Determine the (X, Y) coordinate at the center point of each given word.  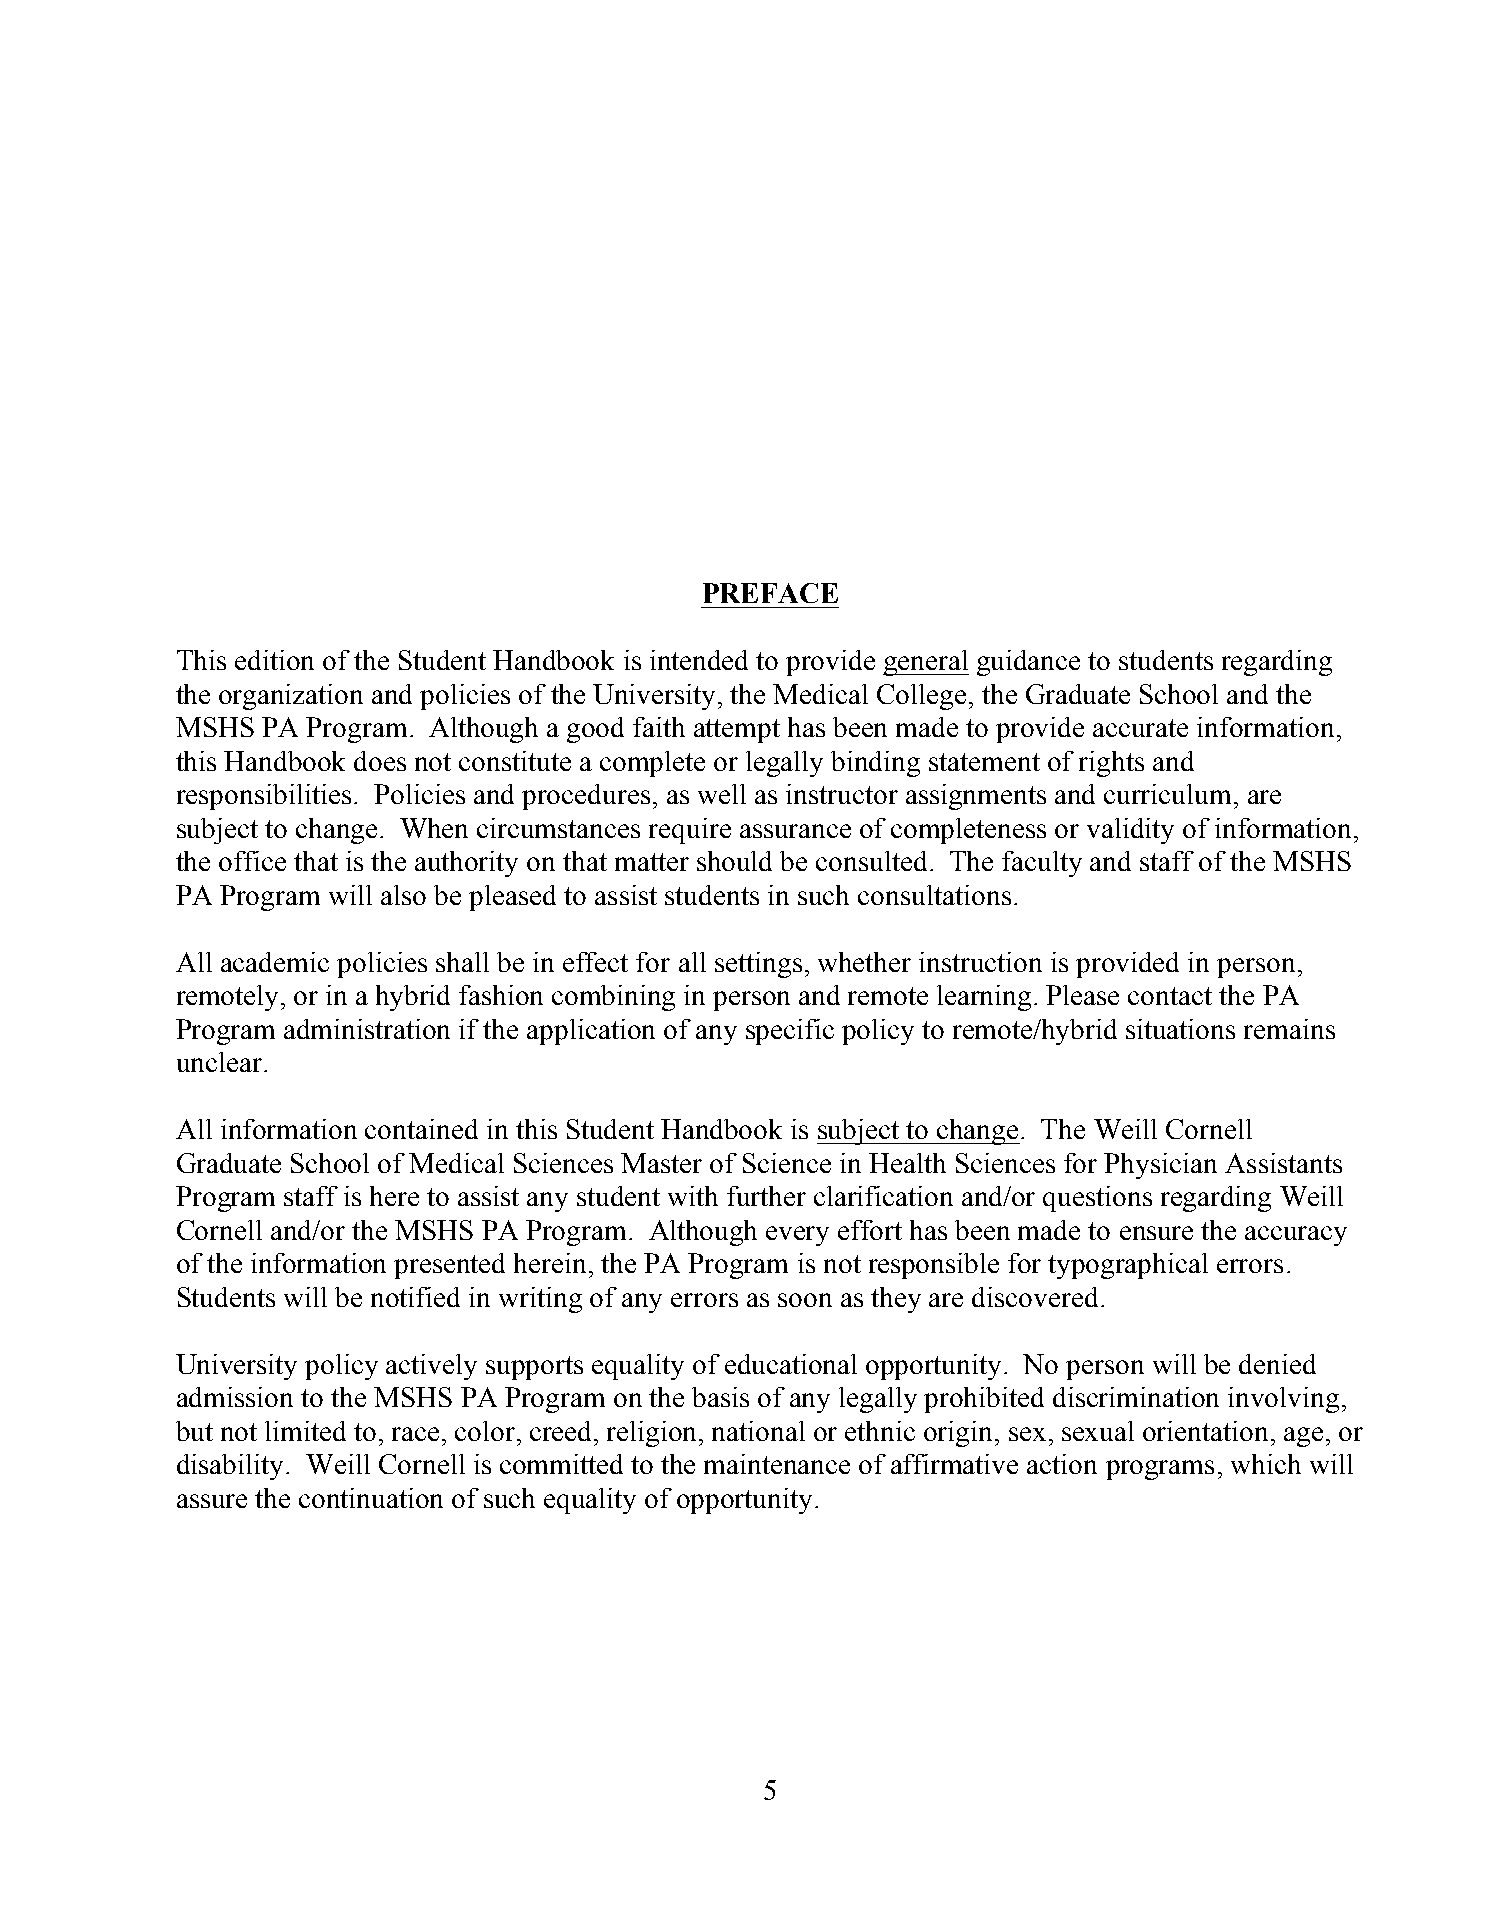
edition (274, 660)
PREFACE (770, 593)
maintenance (777, 1464)
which (1266, 1464)
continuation (371, 1498)
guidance (1028, 663)
